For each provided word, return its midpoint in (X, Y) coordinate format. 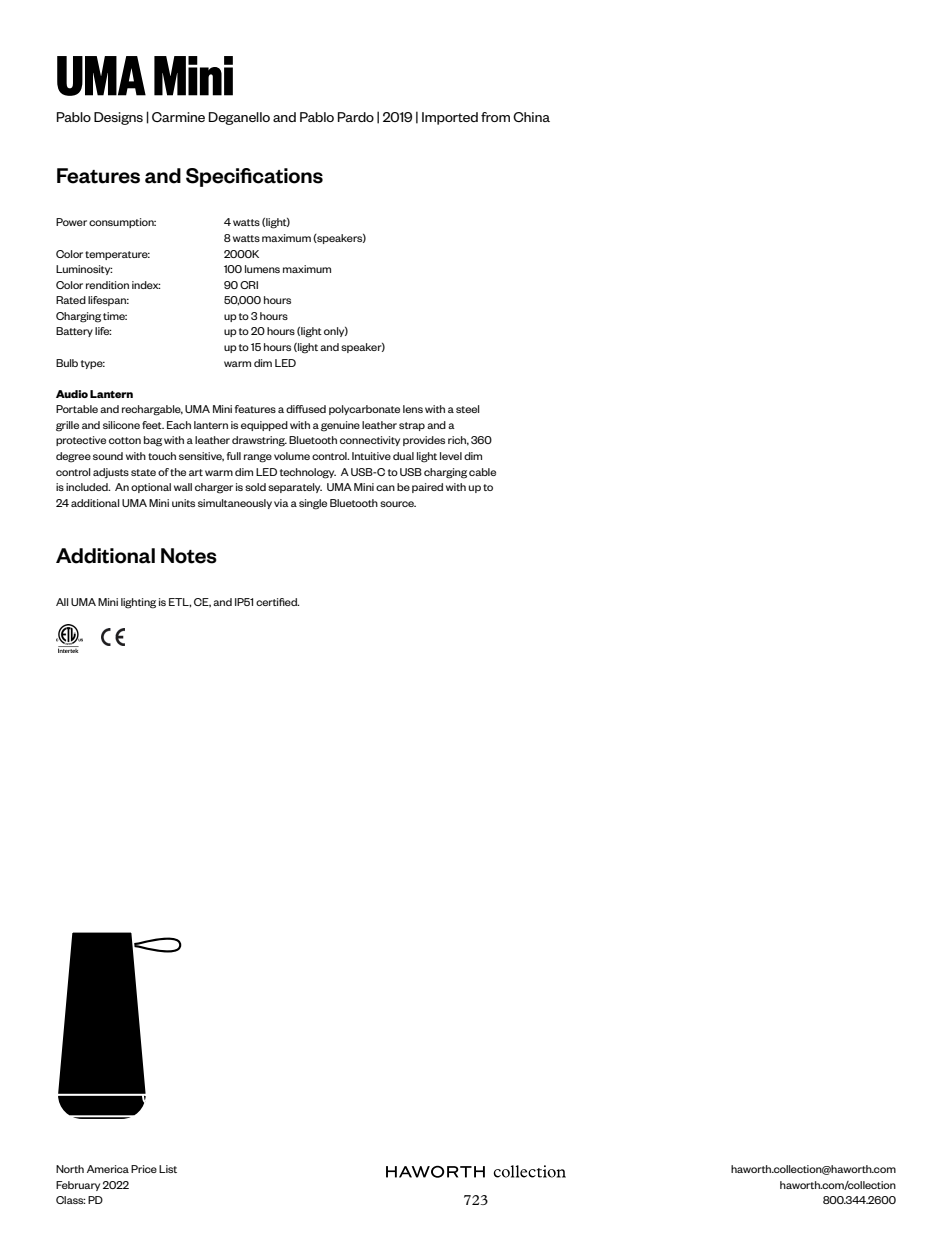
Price (144, 1169)
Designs (118, 118)
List (168, 1169)
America (108, 1169)
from (495, 117)
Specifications (254, 177)
